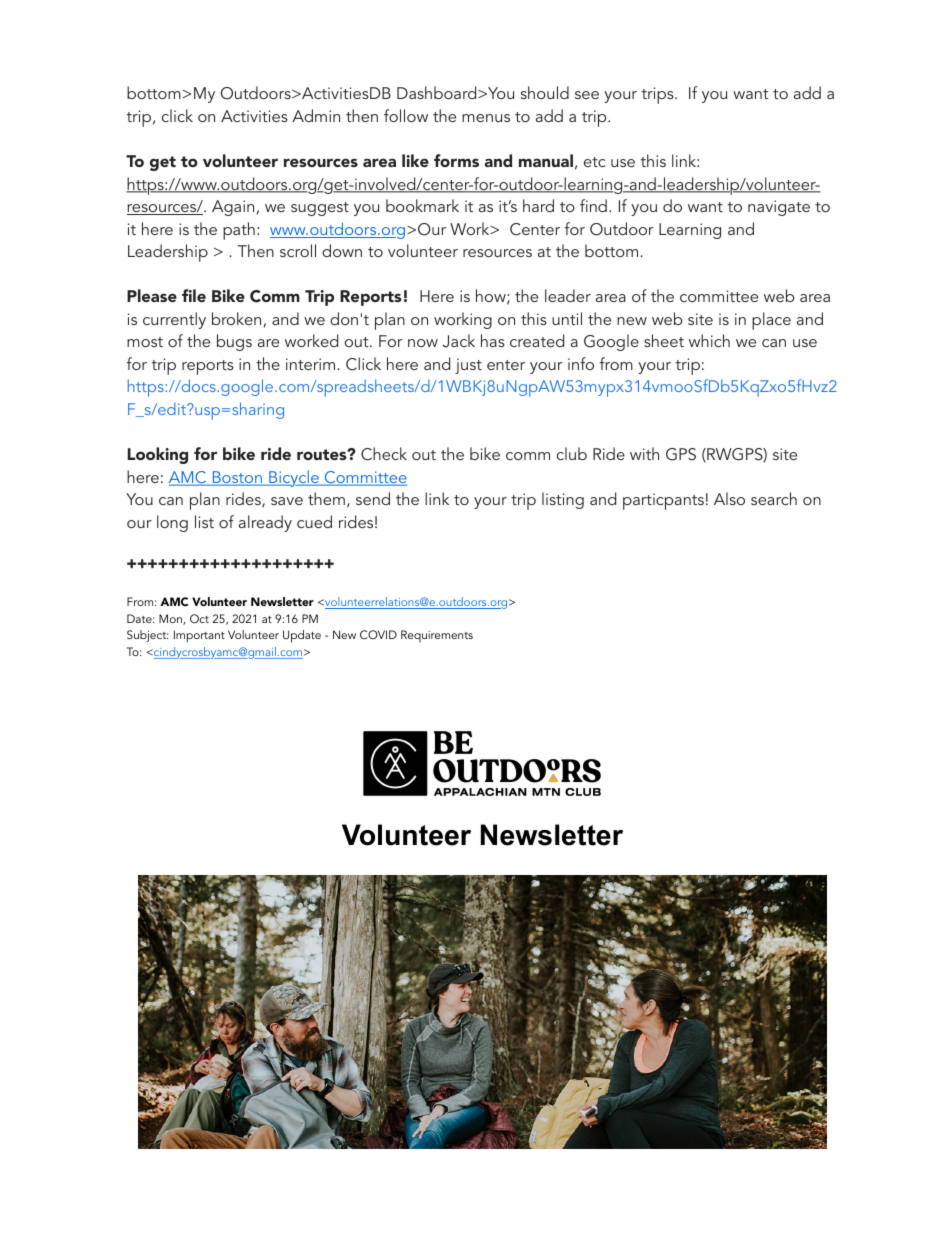 This document has width=952, height=1233. I want to click on Also, so click(729, 498).
